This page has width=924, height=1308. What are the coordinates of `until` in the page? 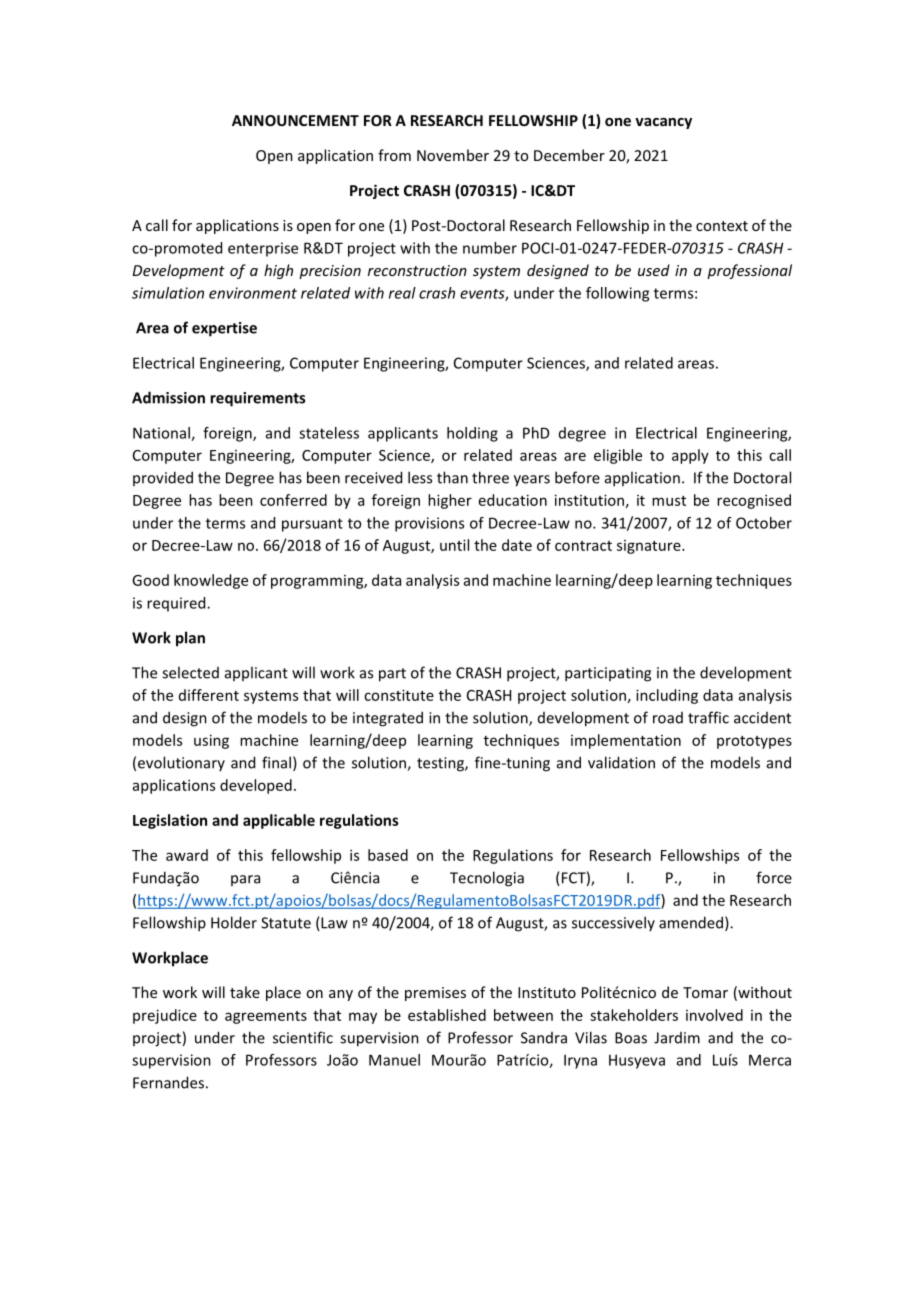 It's located at (454, 545).
